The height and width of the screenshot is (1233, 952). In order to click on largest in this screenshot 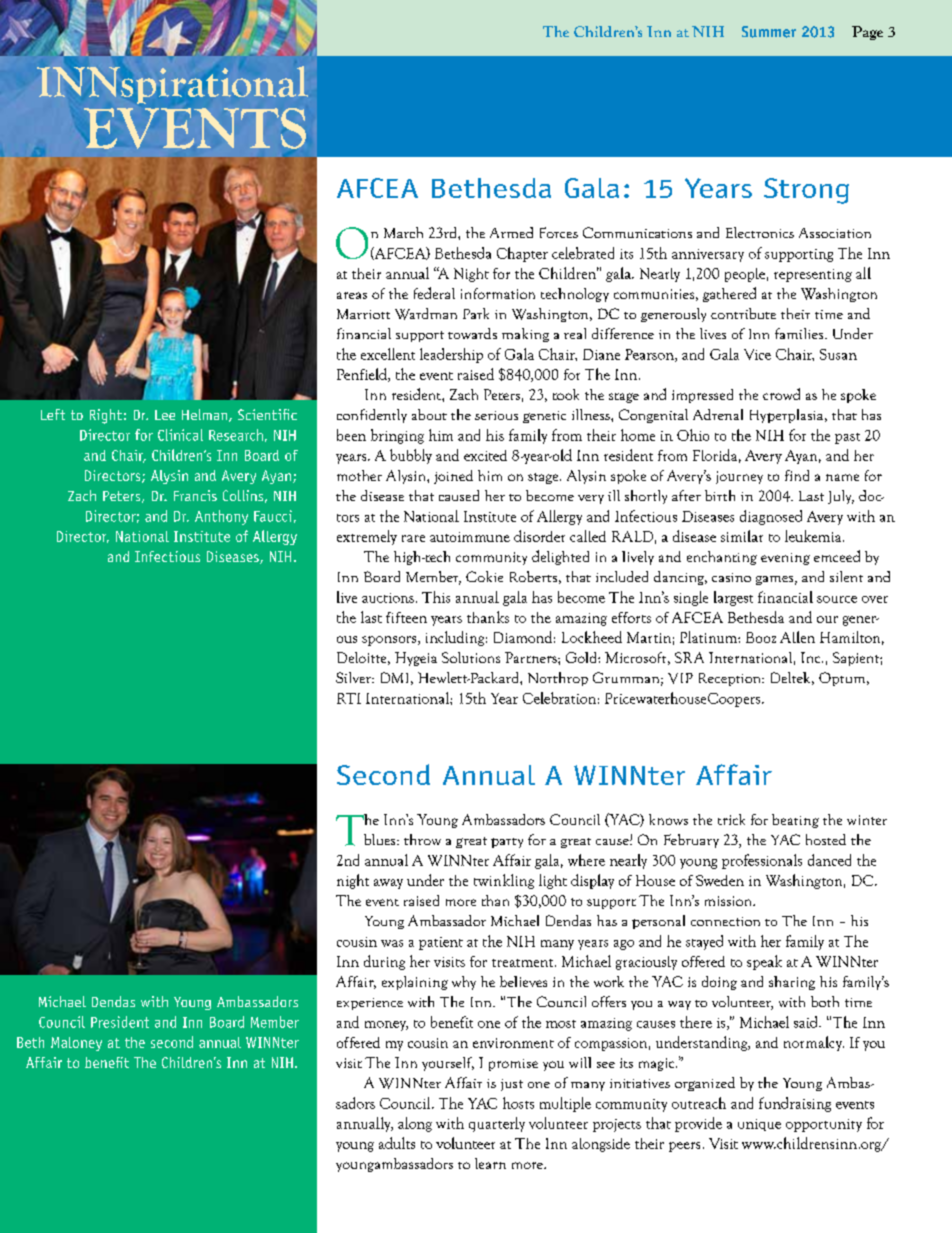, I will do `click(733, 598)`.
